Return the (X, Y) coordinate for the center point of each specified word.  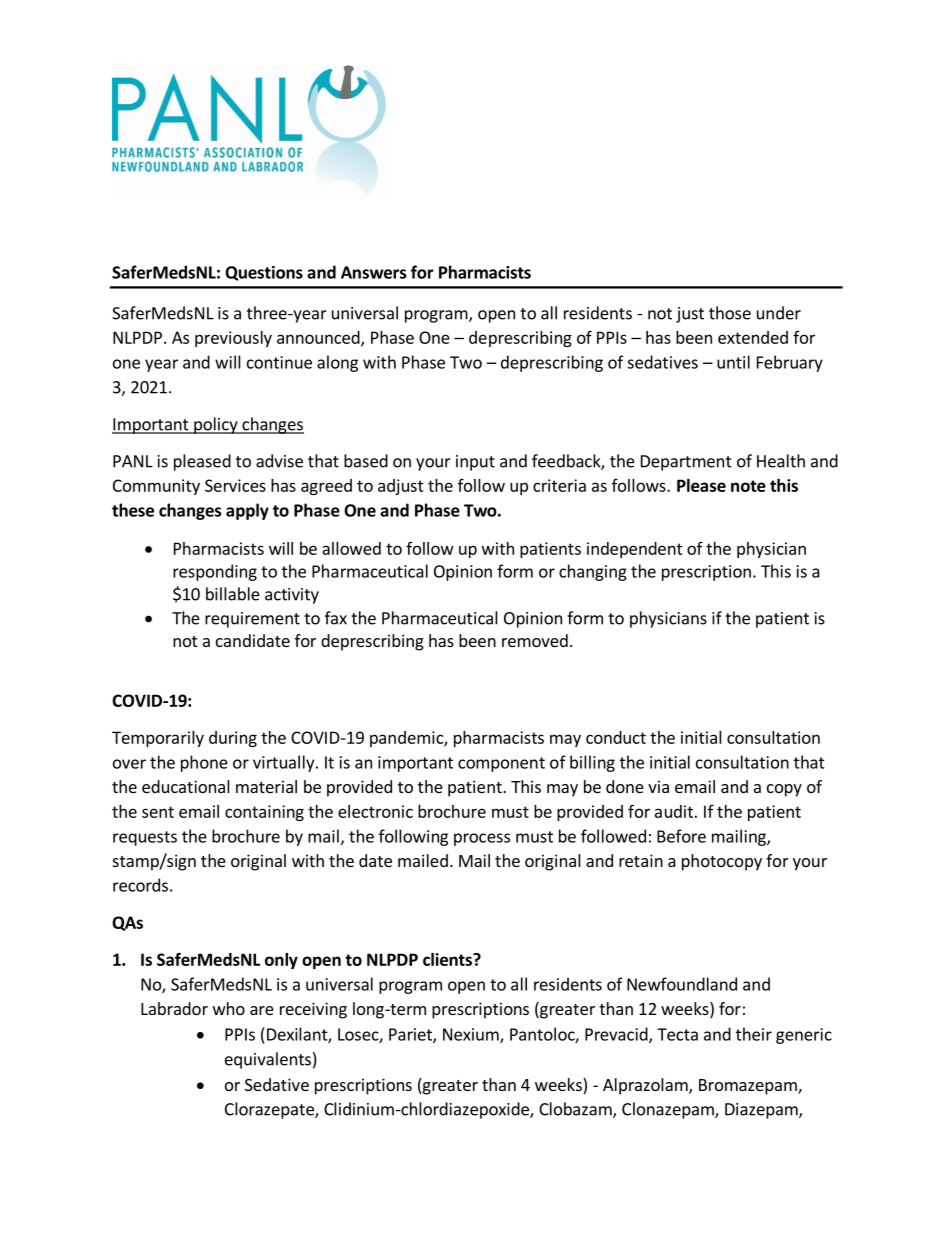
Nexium (472, 1035)
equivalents (268, 1060)
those (730, 313)
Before (681, 836)
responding (215, 572)
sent (158, 812)
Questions (264, 273)
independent (635, 550)
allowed (351, 548)
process (482, 839)
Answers (373, 272)
